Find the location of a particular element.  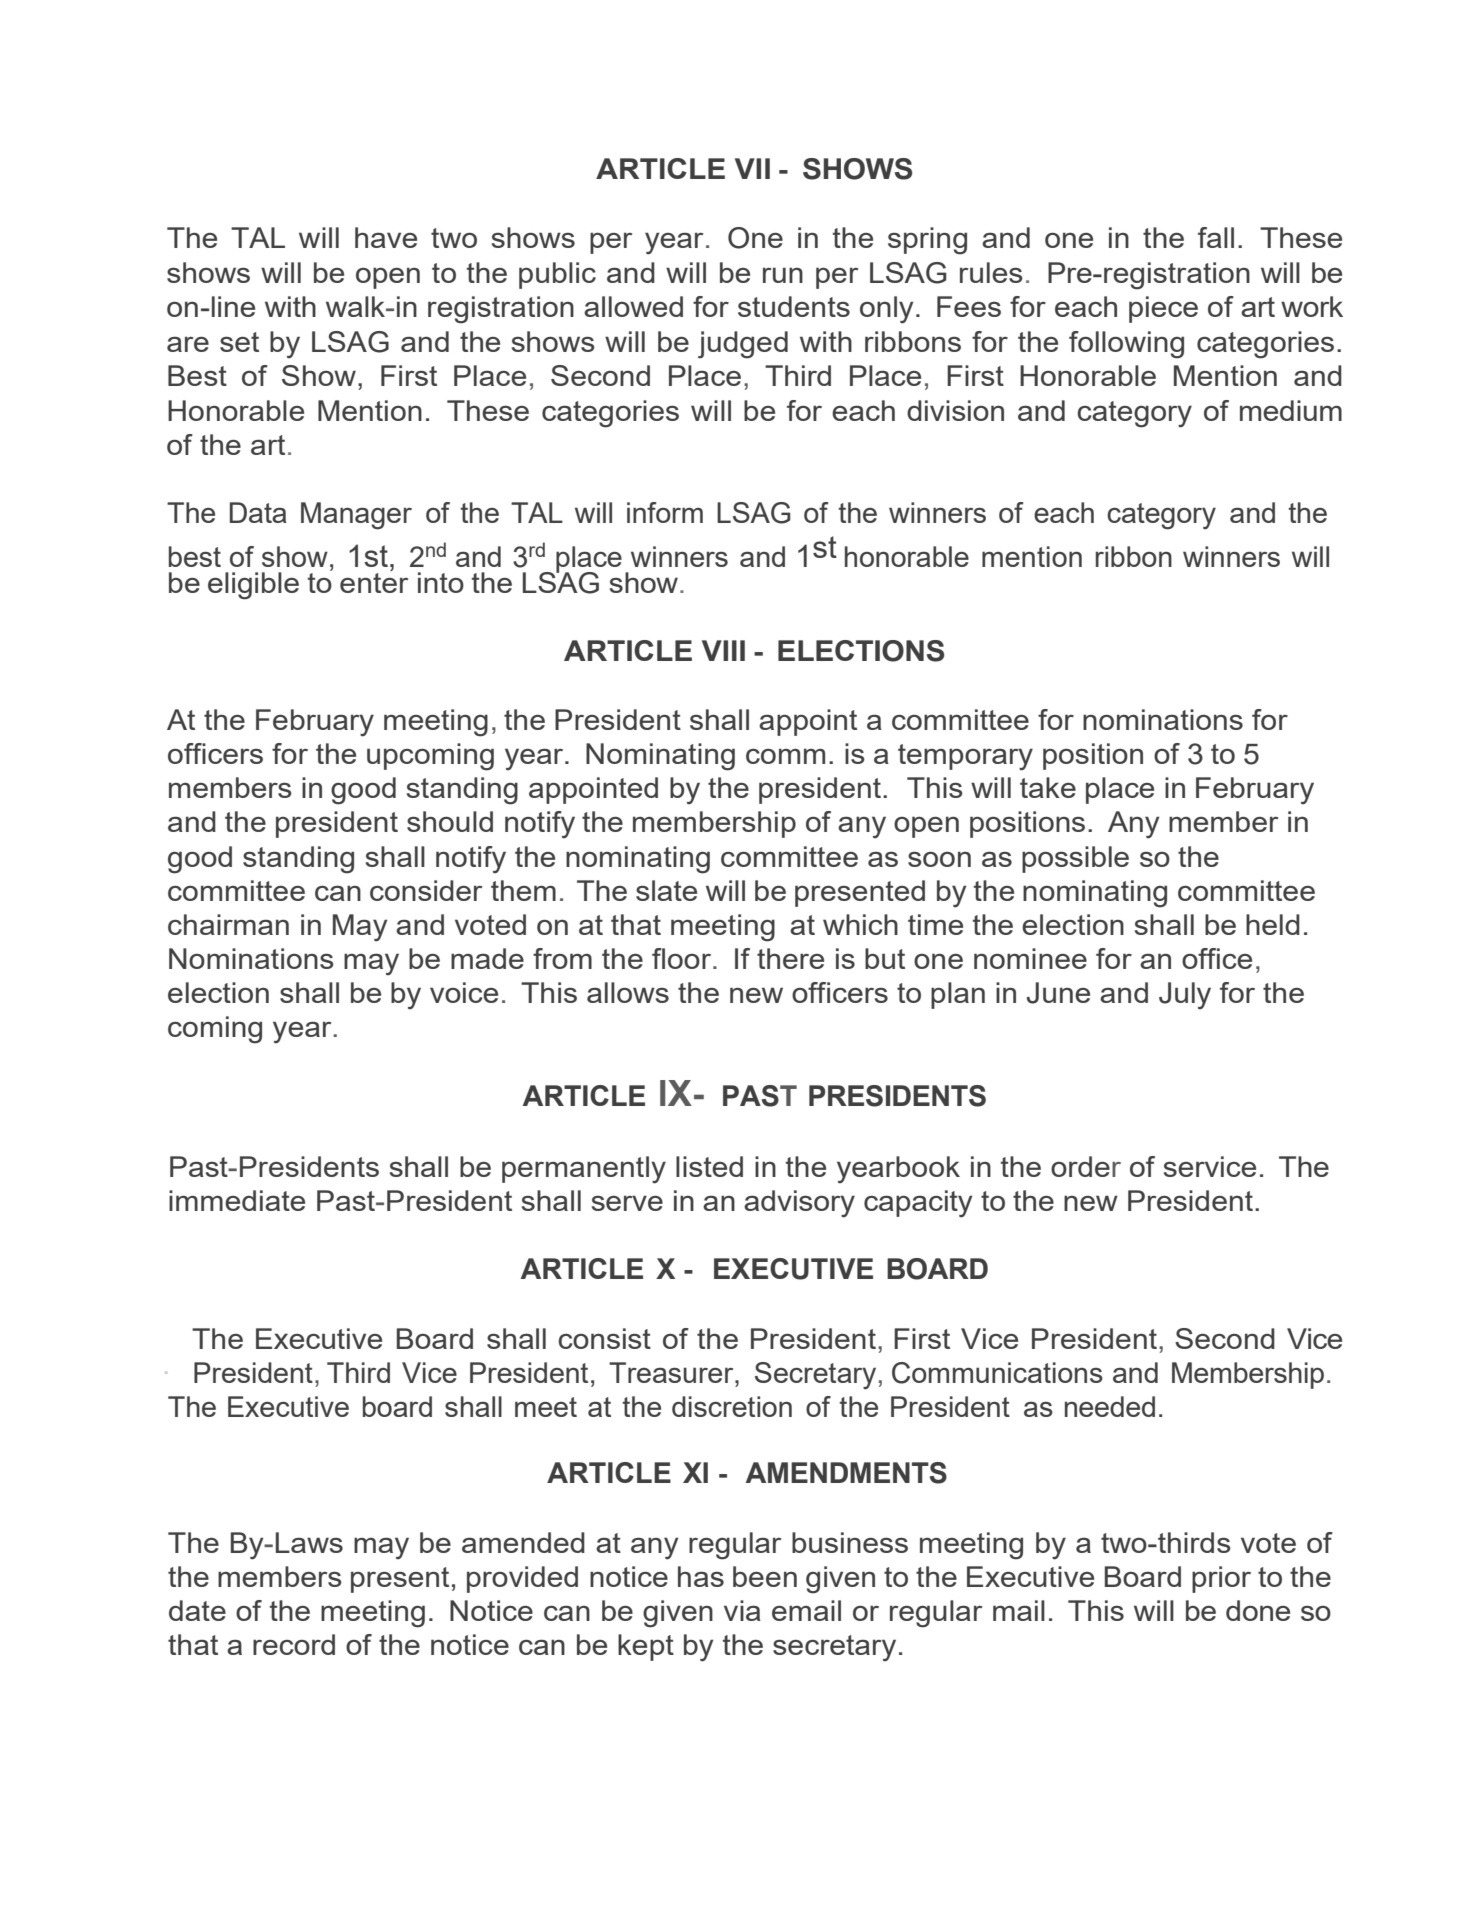

order is located at coordinates (1086, 1166).
